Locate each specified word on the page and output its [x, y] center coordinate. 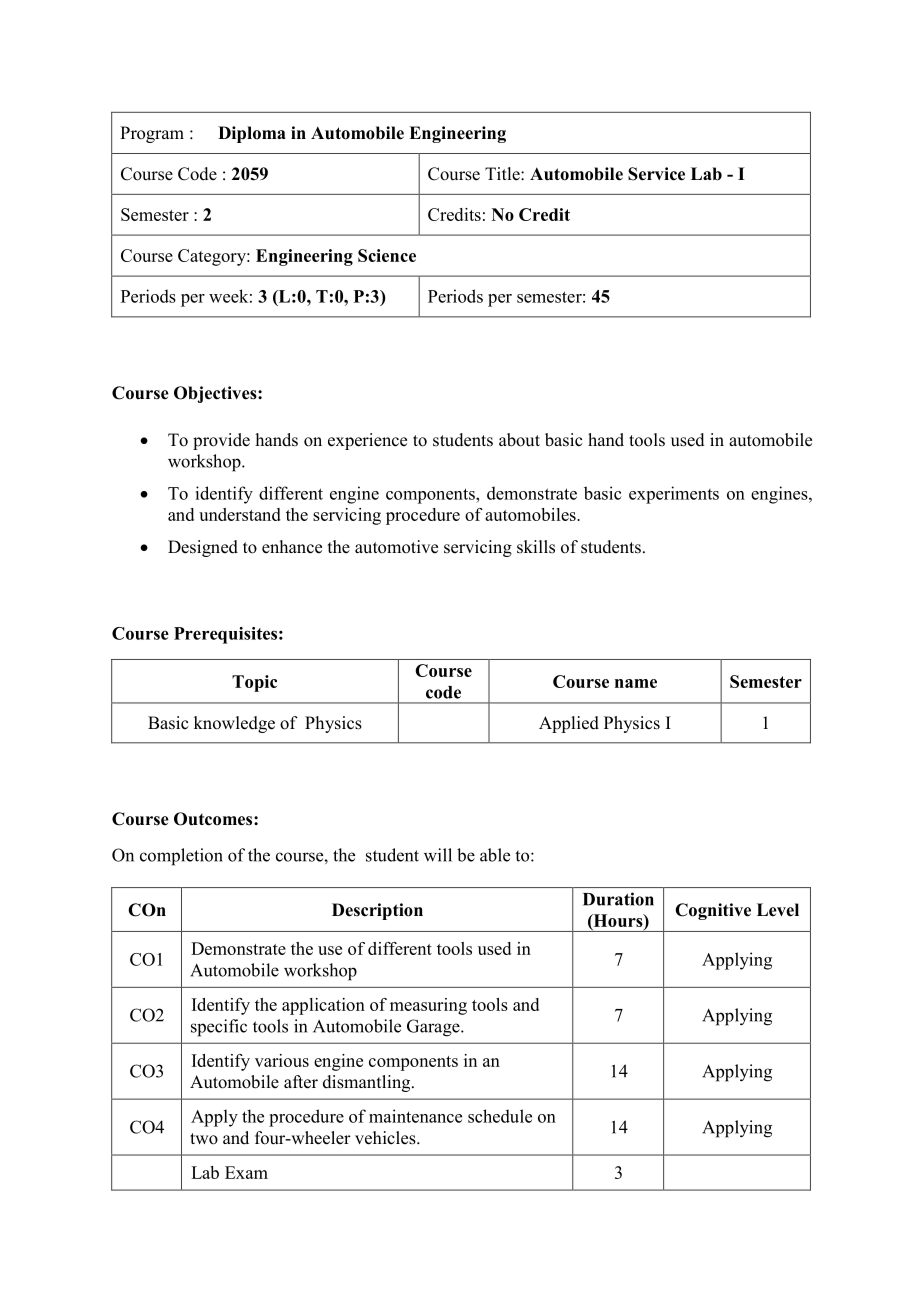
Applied [569, 724]
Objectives [216, 394]
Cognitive [713, 911]
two [204, 1139]
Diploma [252, 134]
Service [656, 174]
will [438, 855]
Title [503, 174]
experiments [674, 495]
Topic [254, 683]
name [636, 683]
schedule [500, 1116]
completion [181, 857]
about [519, 440]
